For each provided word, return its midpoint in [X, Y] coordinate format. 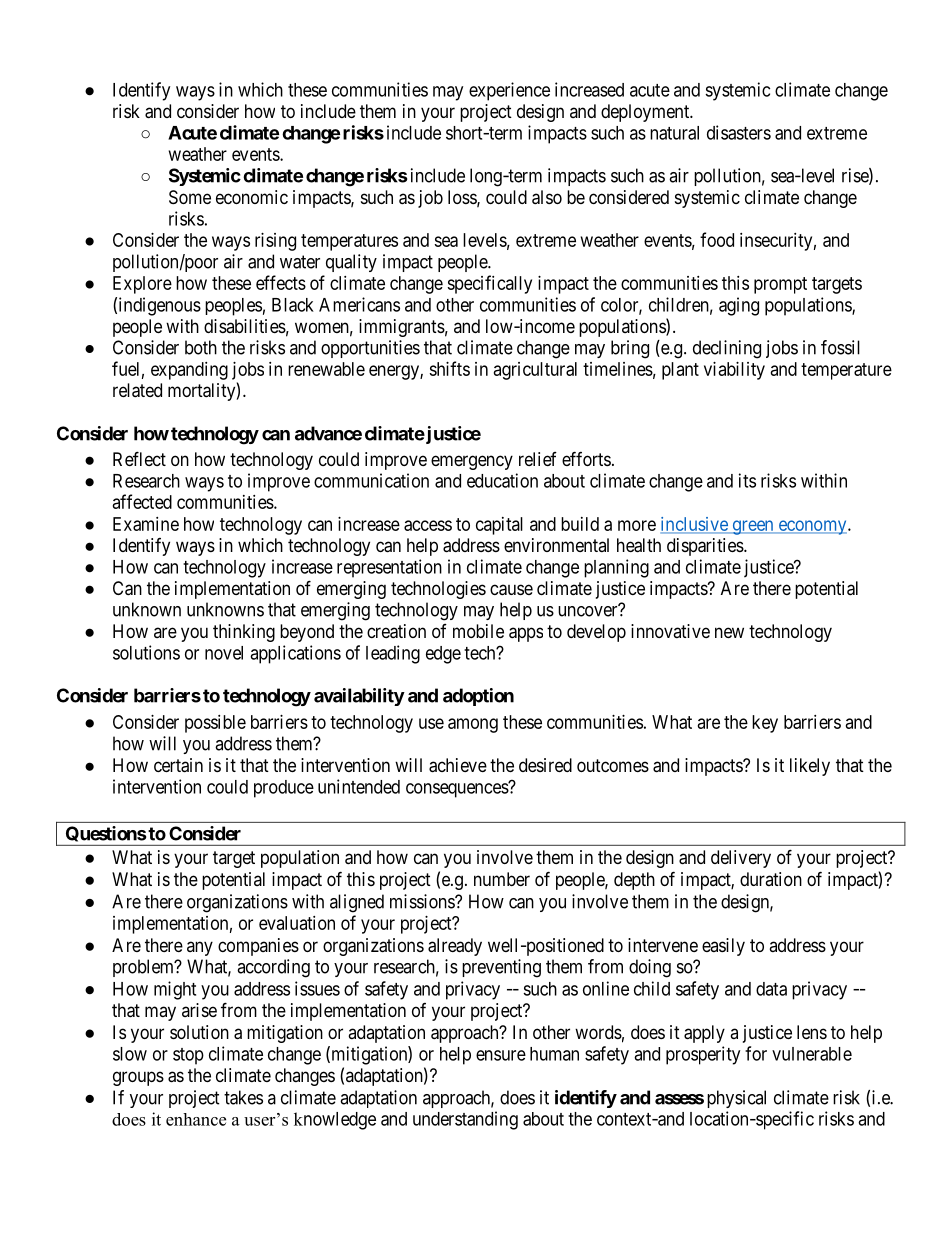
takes [243, 1097]
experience [509, 91]
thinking [244, 633]
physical [736, 1099]
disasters [739, 132]
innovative [670, 631]
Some [190, 197]
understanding [465, 1120]
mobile [478, 631]
